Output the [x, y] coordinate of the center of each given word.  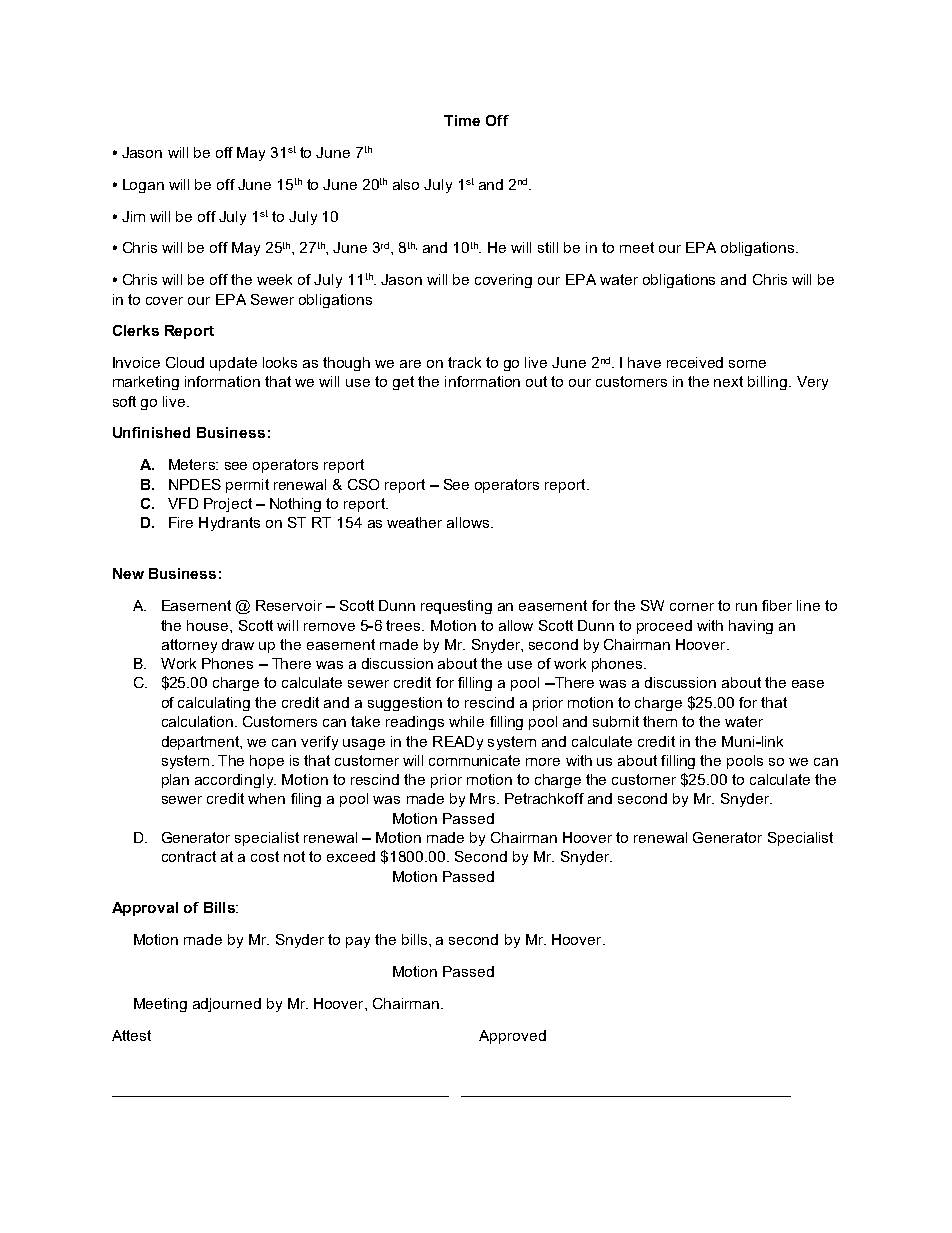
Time [462, 120]
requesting [456, 607]
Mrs [482, 798]
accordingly [235, 781]
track [464, 362]
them [660, 721]
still [548, 247]
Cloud [185, 362]
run [746, 607]
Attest [131, 1035]
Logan [143, 186]
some [747, 364]
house [209, 625]
